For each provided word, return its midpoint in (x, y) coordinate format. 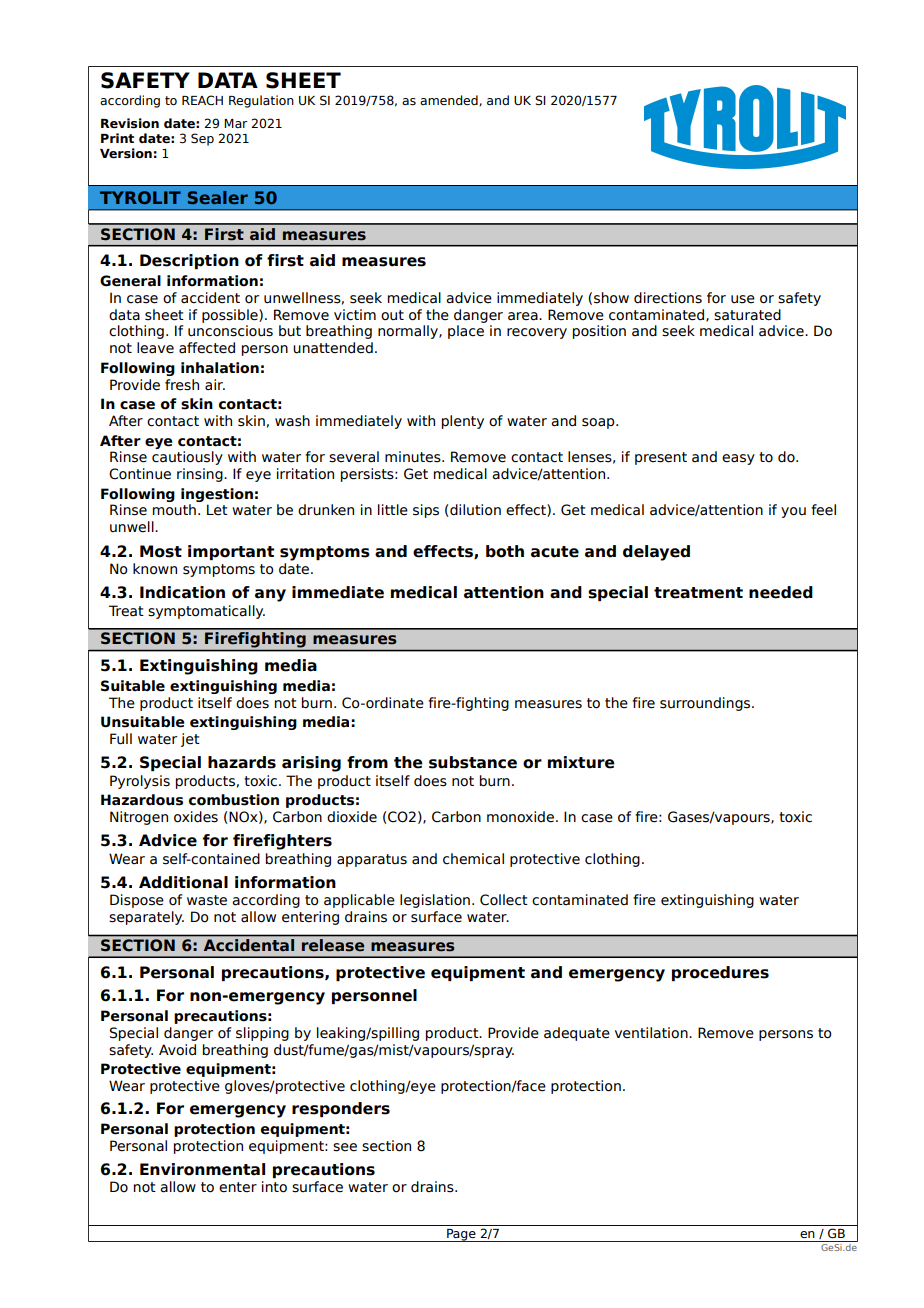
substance (473, 762)
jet (190, 740)
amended (450, 100)
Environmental (202, 1169)
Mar (236, 123)
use (743, 299)
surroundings (706, 704)
